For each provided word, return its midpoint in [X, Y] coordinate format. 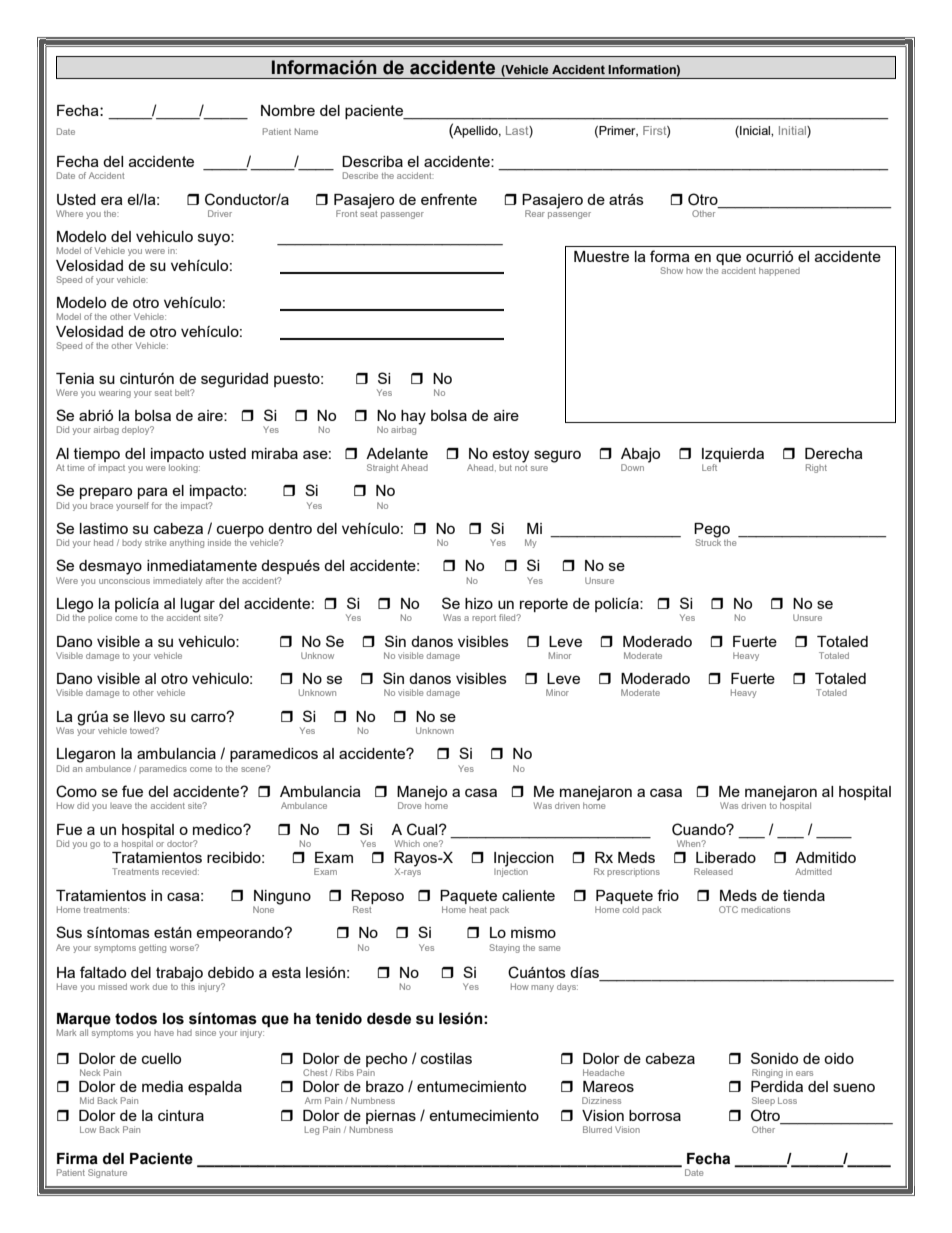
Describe [360, 175]
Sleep [763, 1101]
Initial [793, 130]
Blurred [597, 1129]
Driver [220, 213]
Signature [107, 1173]
